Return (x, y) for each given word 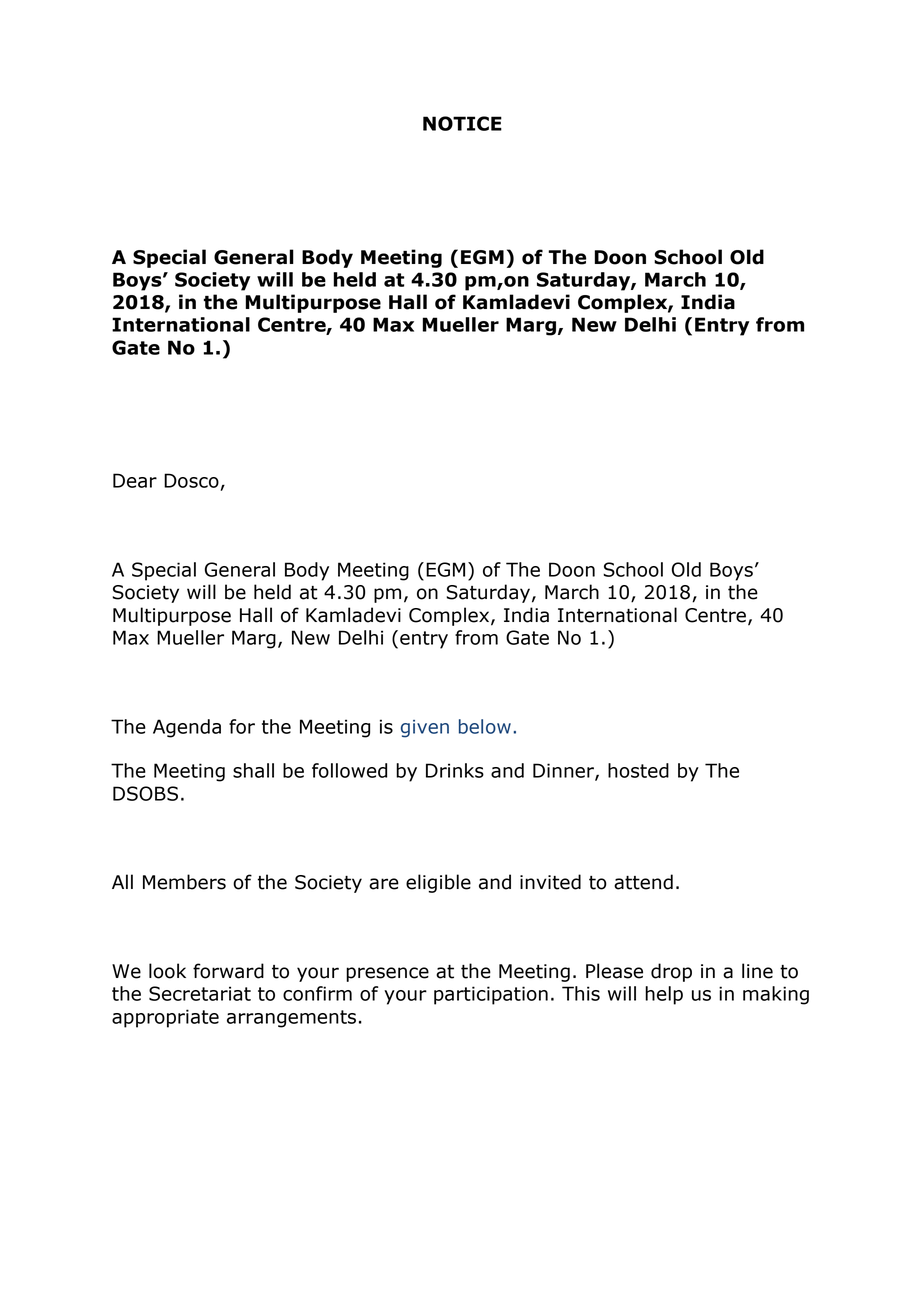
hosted (638, 770)
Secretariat (200, 993)
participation (491, 995)
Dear (135, 480)
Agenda (187, 728)
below (485, 726)
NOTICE (462, 123)
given (425, 729)
